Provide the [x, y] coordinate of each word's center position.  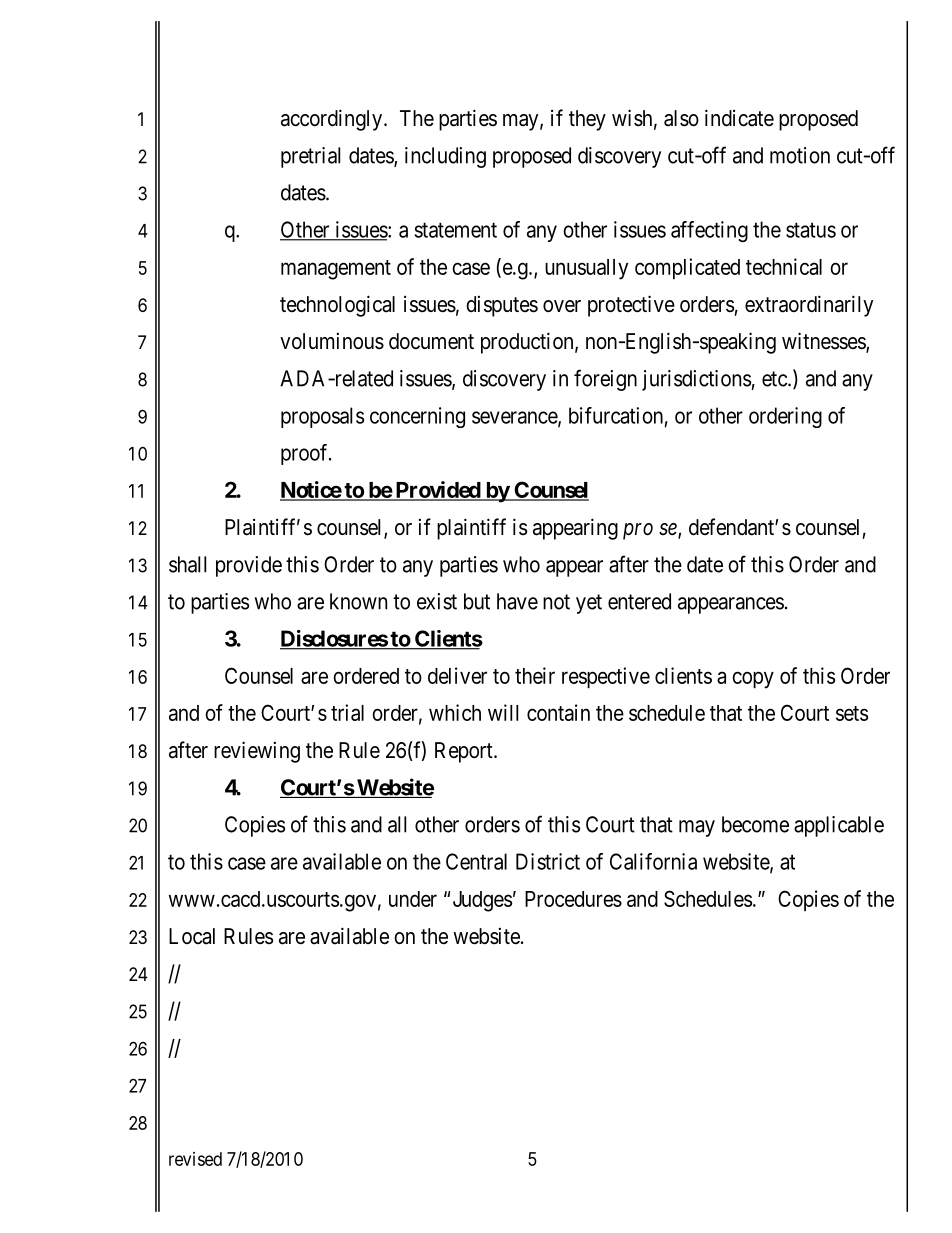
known [358, 601]
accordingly [333, 120]
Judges [482, 901]
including [445, 157]
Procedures [573, 899]
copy [753, 680]
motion [800, 155]
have [517, 601]
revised [195, 1159]
